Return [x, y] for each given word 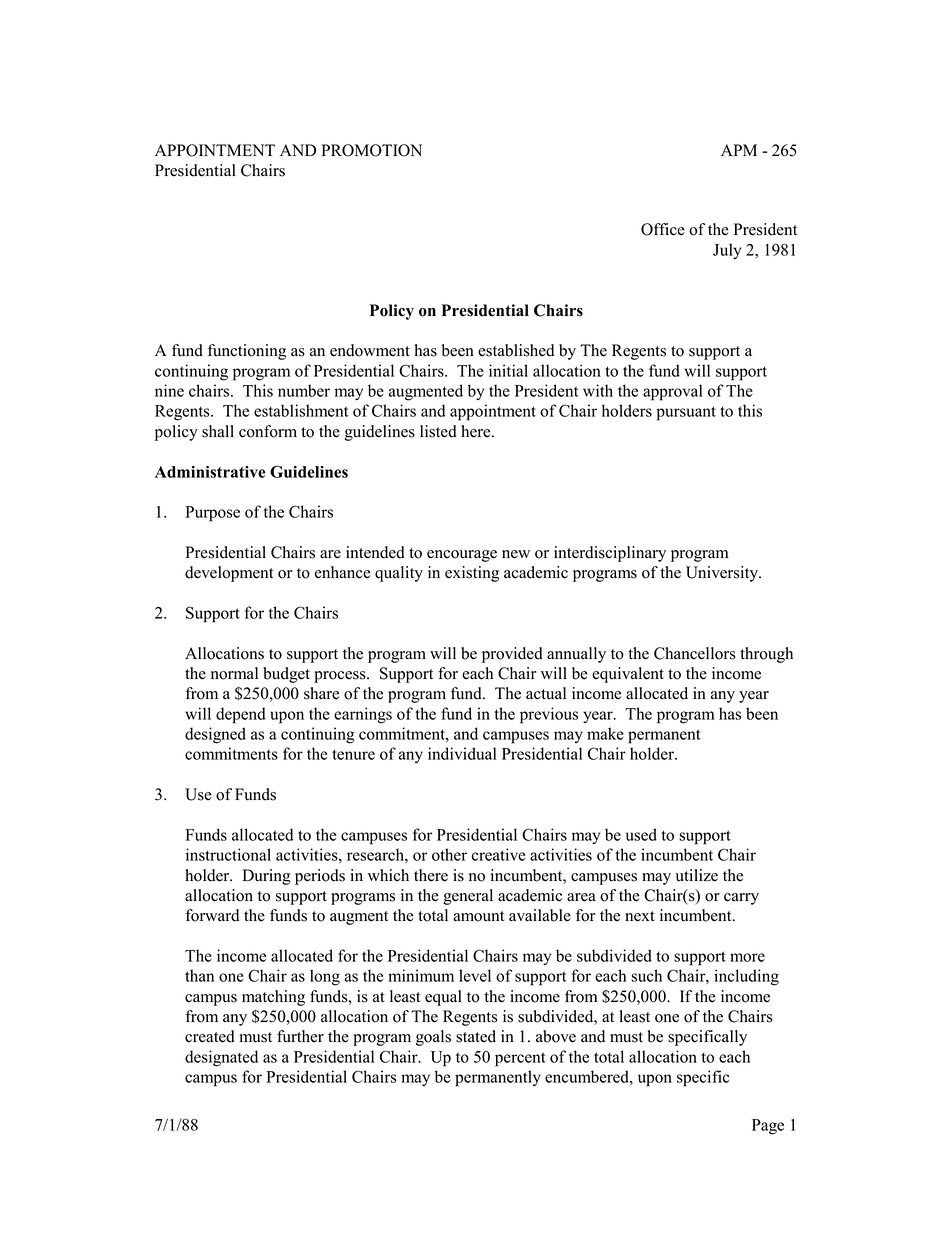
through [766, 655]
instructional [228, 854]
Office [663, 229]
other [449, 854]
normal [234, 673]
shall [218, 431]
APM [739, 150]
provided [512, 655]
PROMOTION [371, 150]
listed [438, 431]
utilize [697, 875]
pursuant [686, 413]
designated [221, 1058]
